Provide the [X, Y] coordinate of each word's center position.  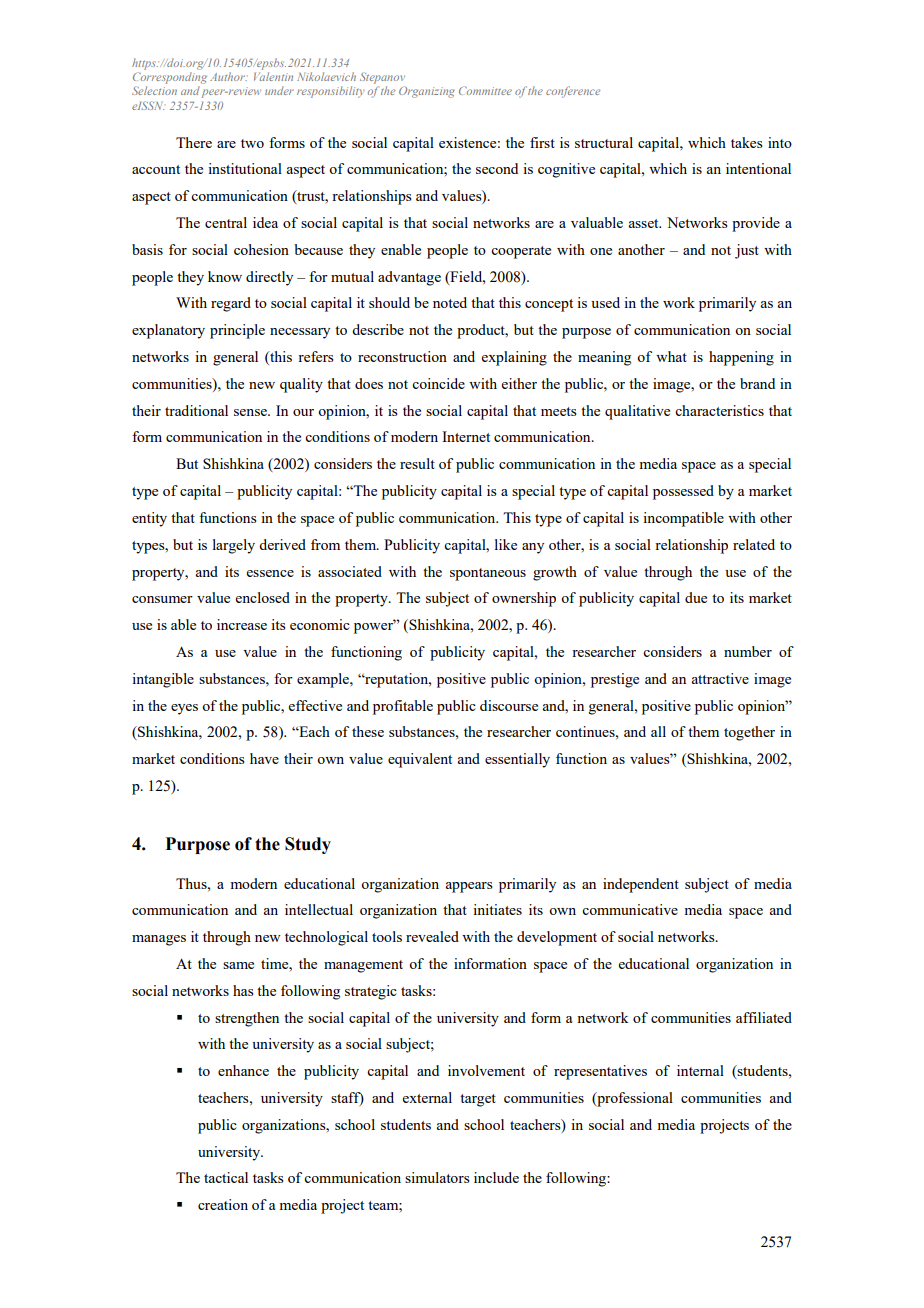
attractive [720, 678]
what [671, 356]
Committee [485, 90]
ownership [524, 599]
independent [641, 885]
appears [469, 887]
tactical [226, 1177]
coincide [438, 383]
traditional [196, 410]
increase [242, 624]
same [238, 965]
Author [229, 76]
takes [747, 142]
